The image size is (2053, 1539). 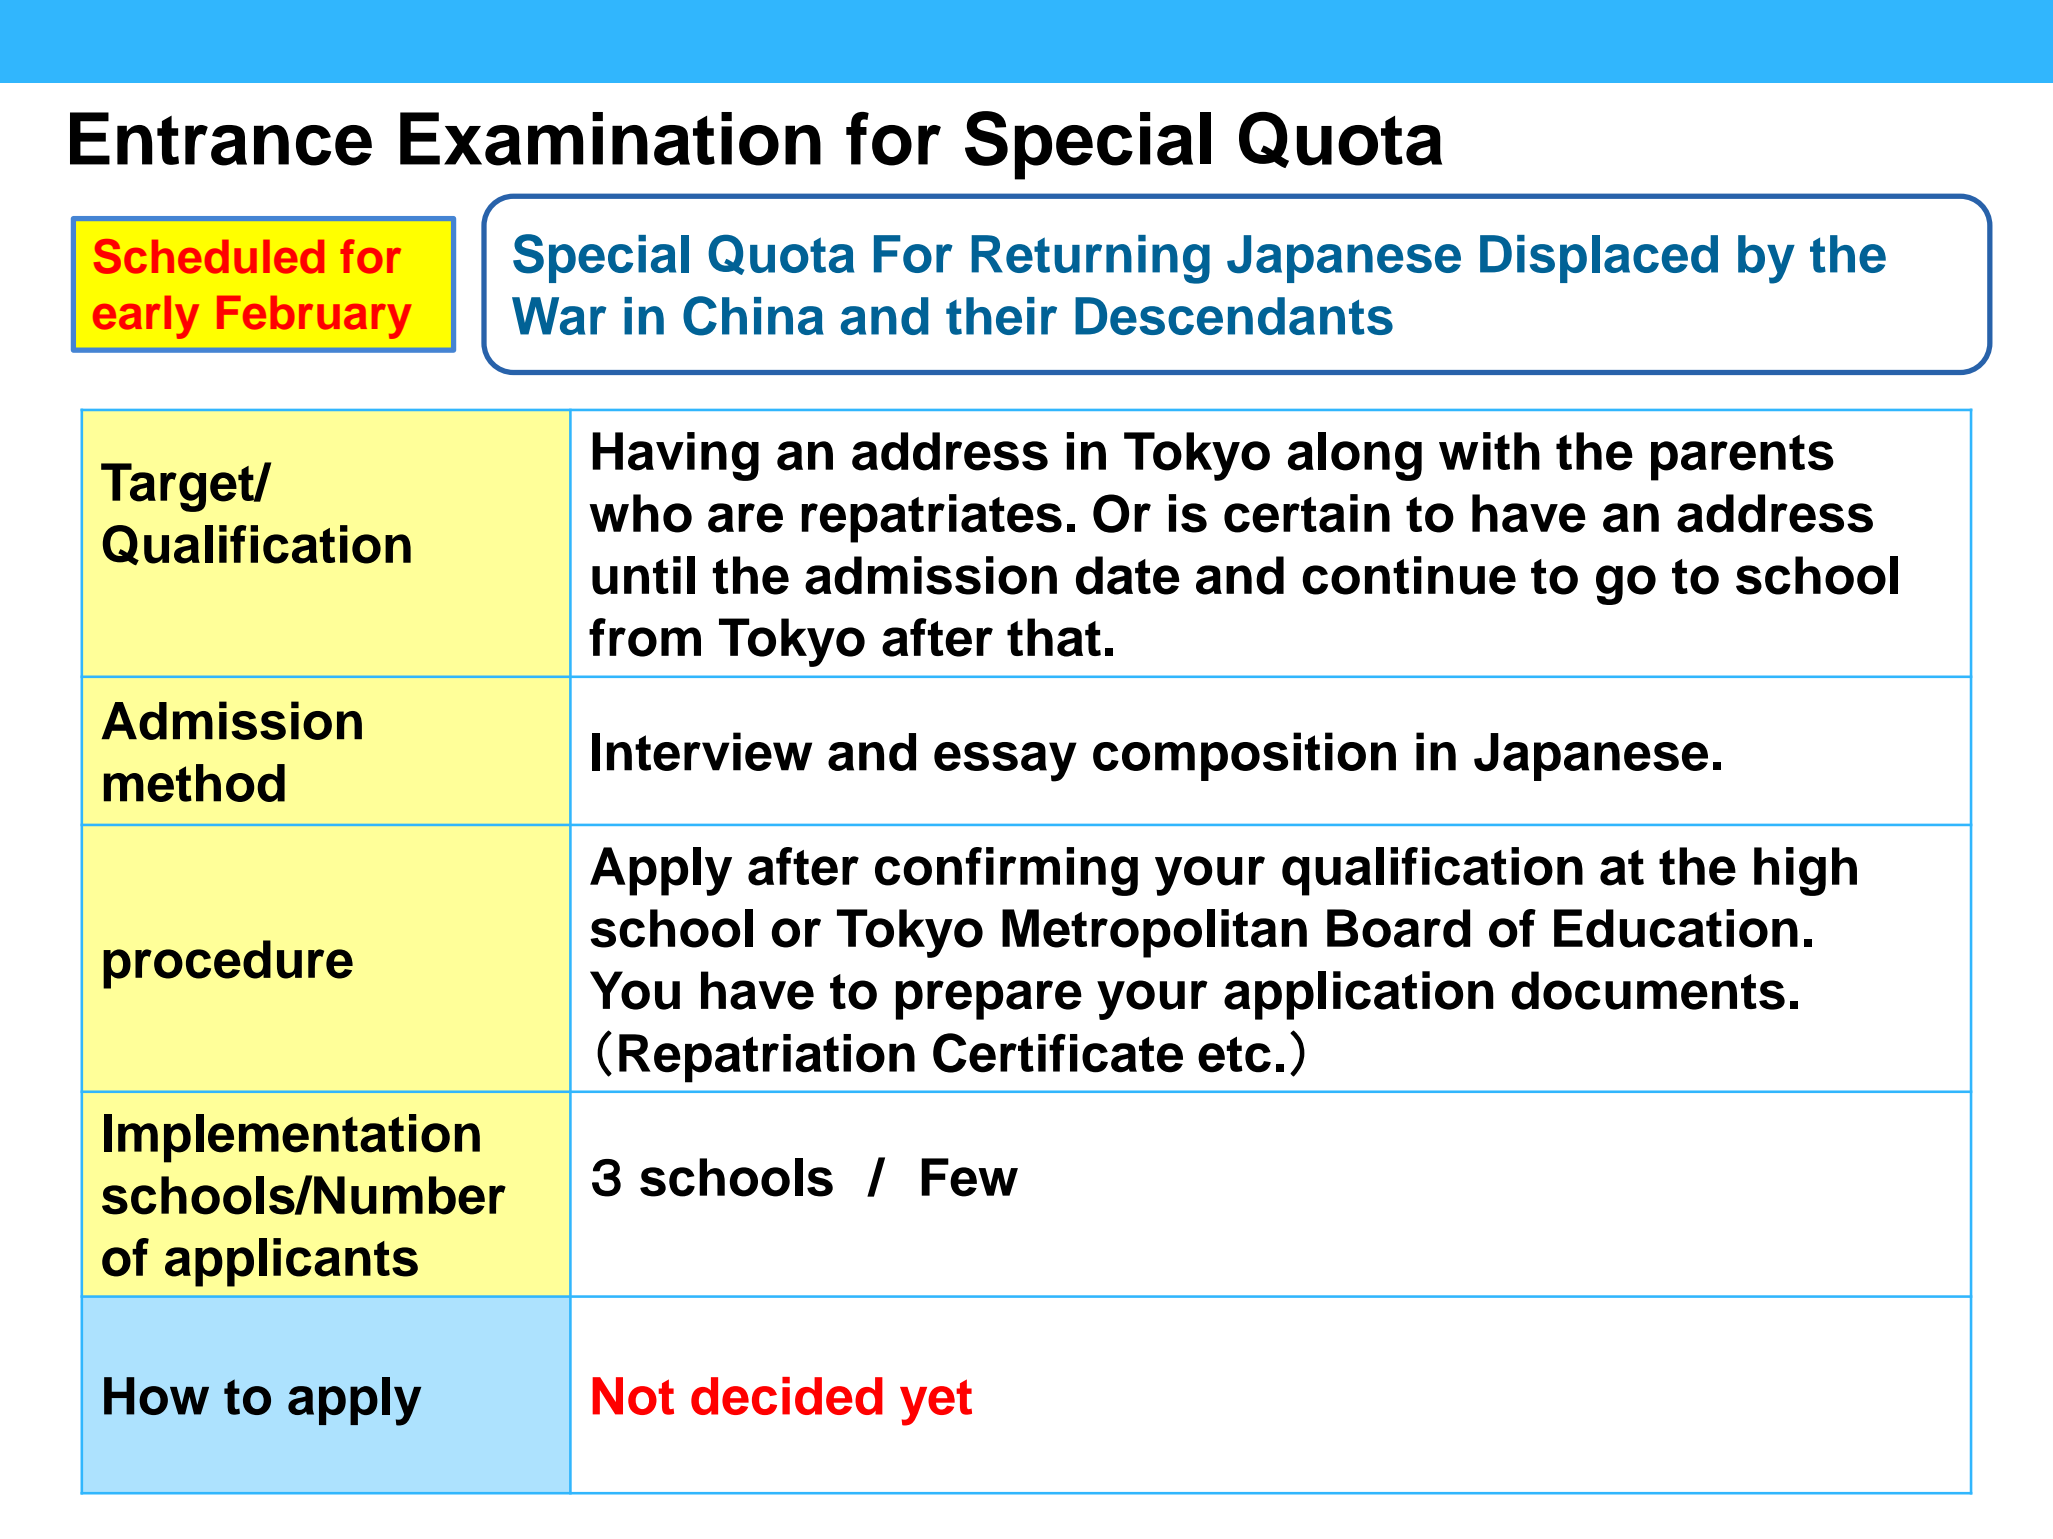 I want to click on essay, so click(x=1005, y=762).
